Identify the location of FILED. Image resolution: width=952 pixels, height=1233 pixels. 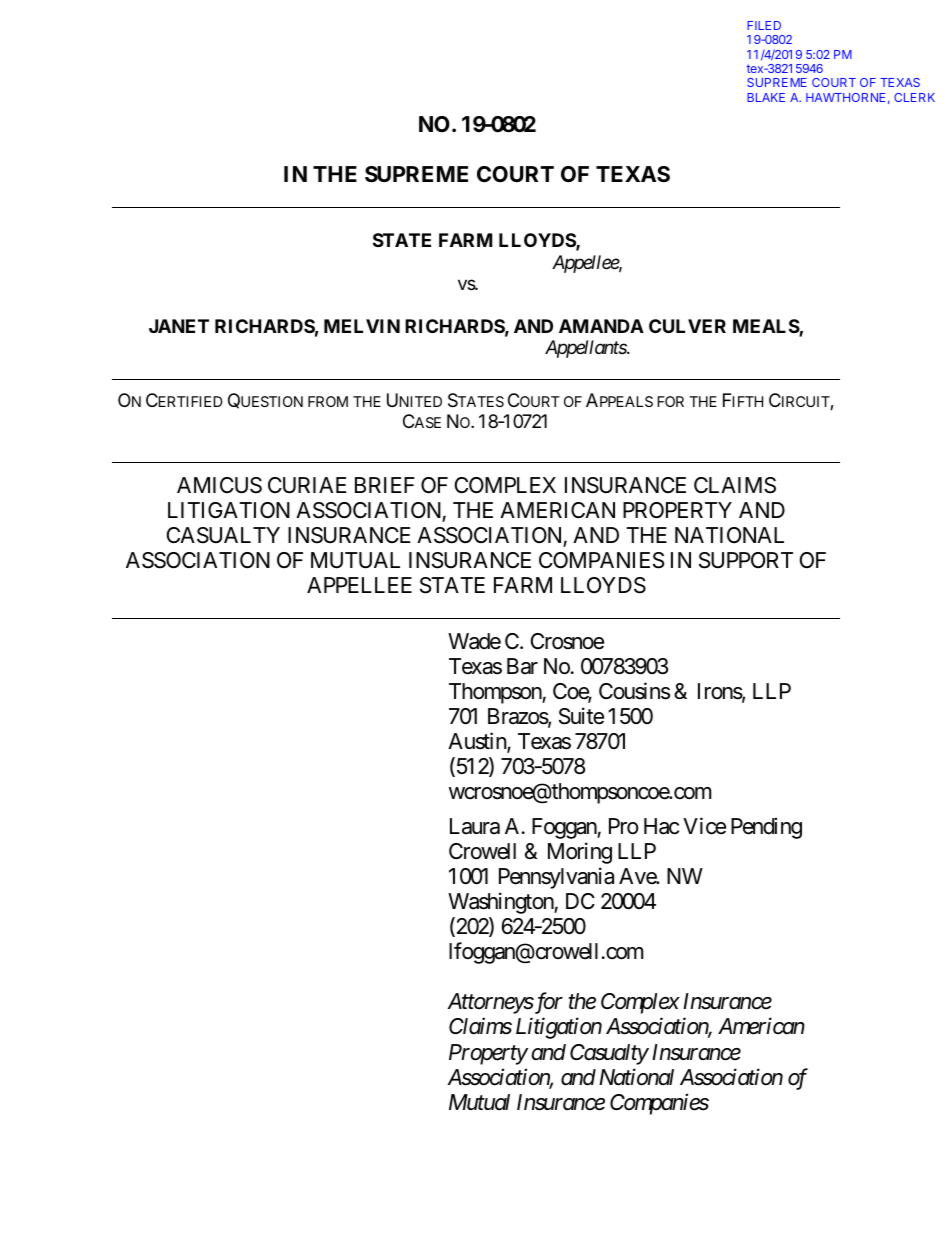
(764, 25).
